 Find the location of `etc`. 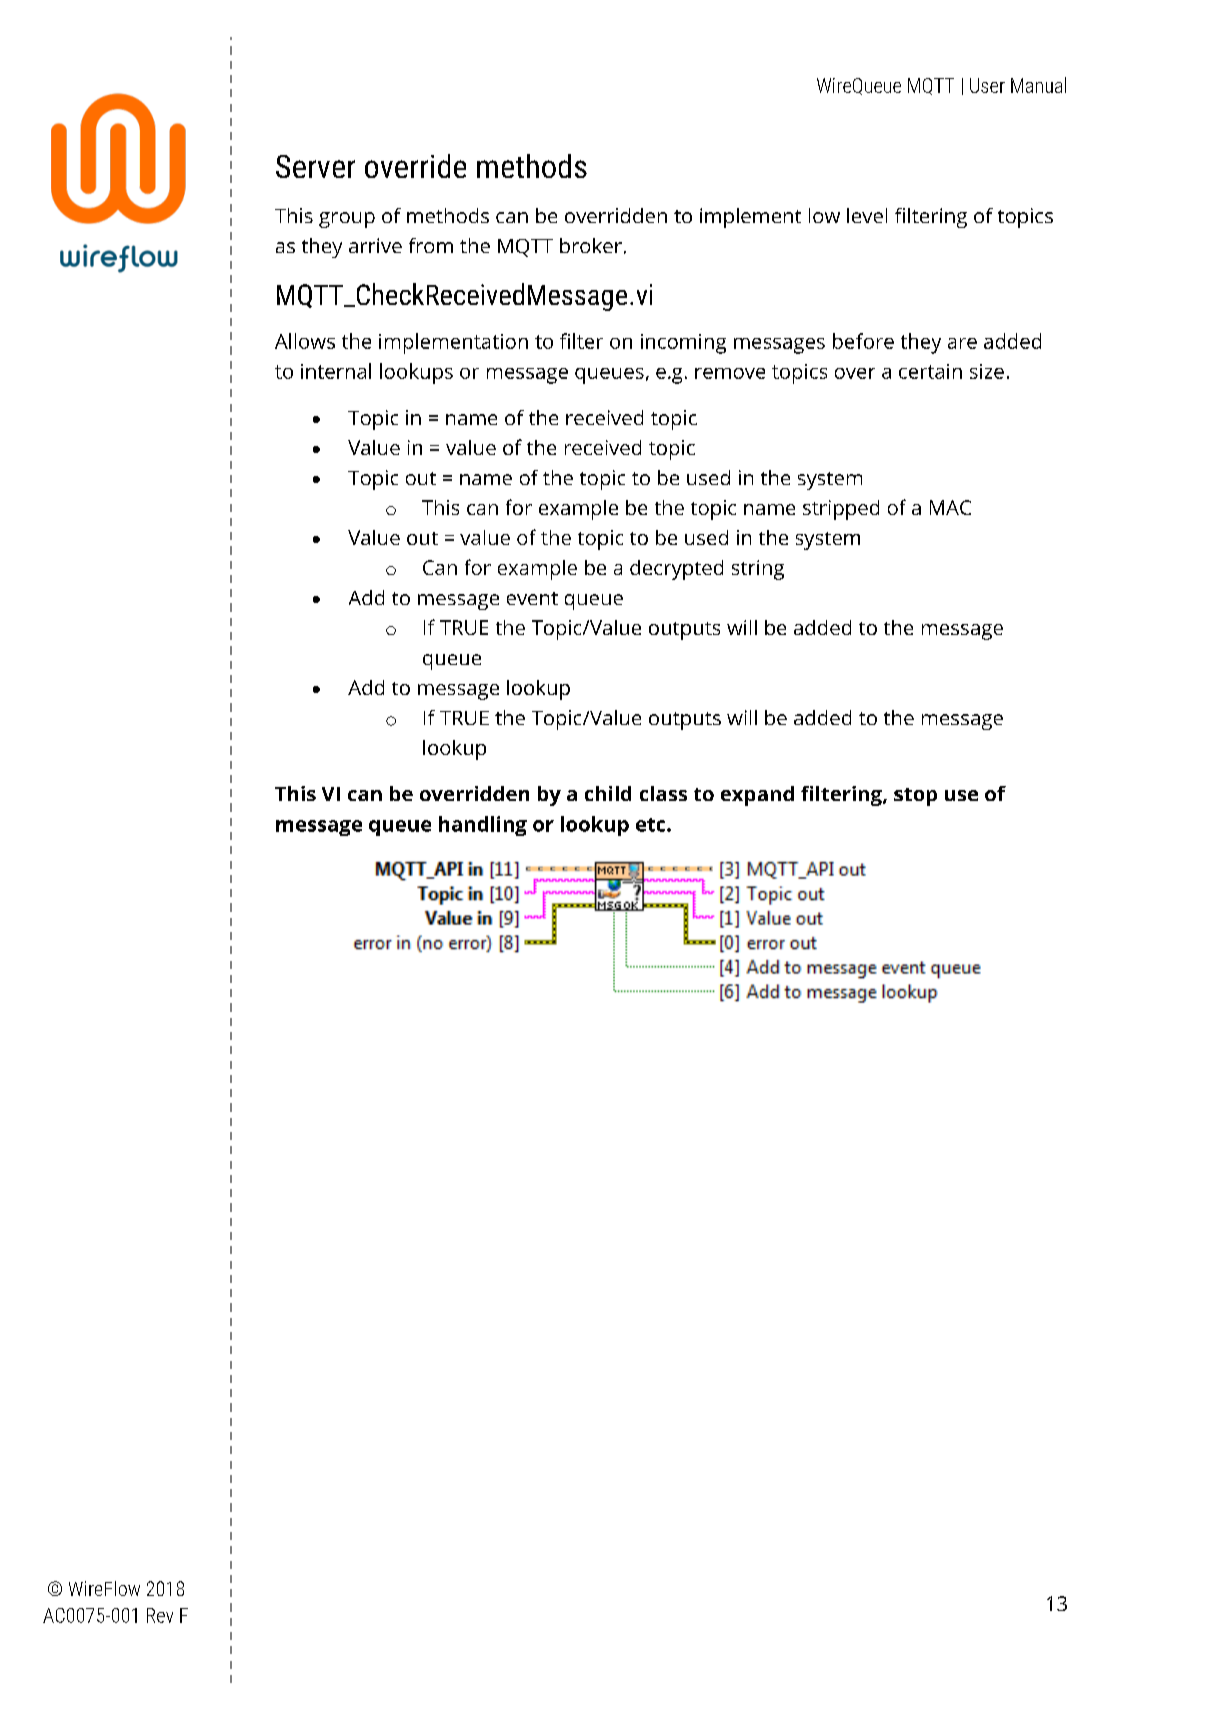

etc is located at coordinates (652, 825).
